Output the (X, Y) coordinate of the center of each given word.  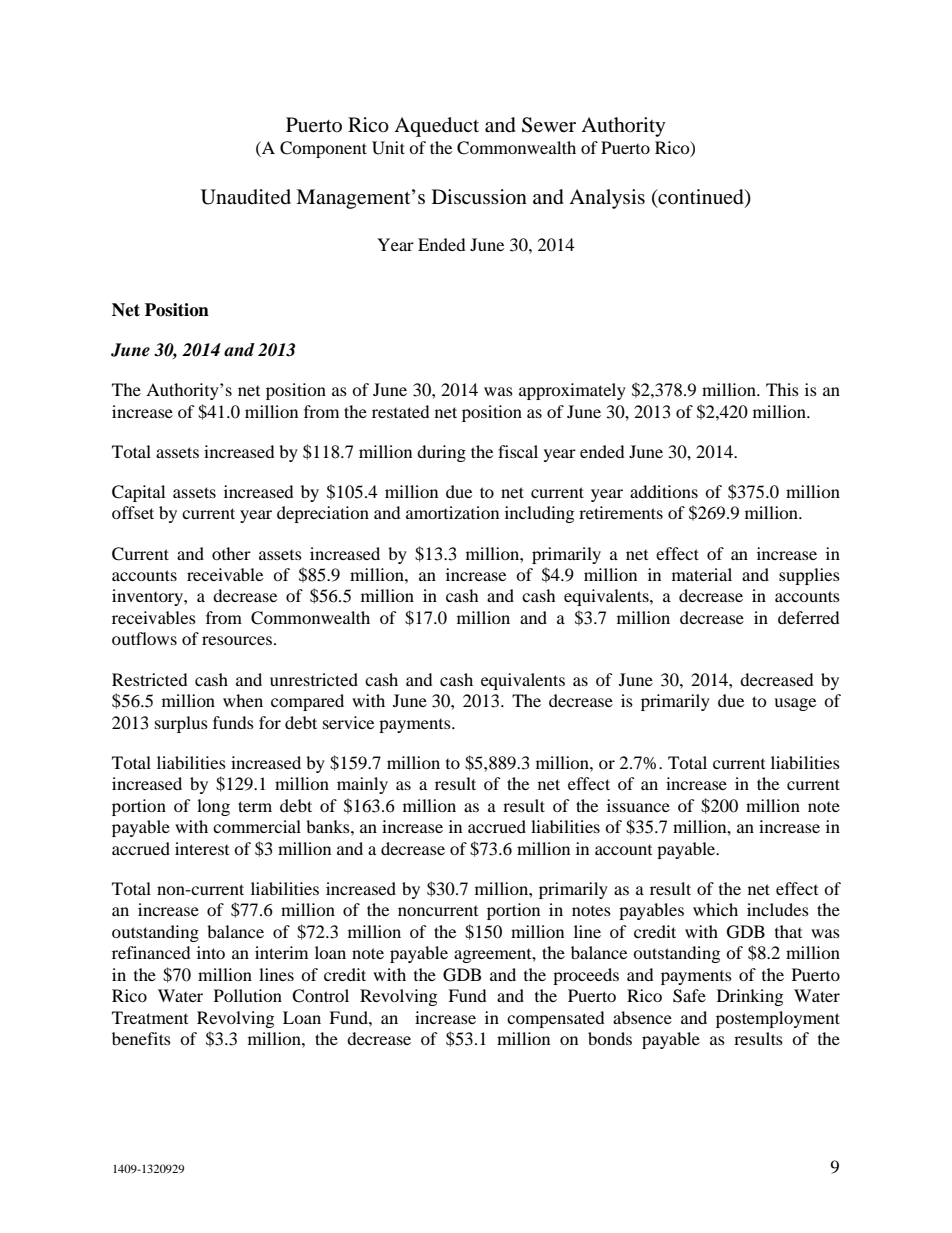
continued (701, 197)
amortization (452, 512)
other (231, 553)
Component (323, 149)
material (702, 574)
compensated (556, 1019)
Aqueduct (436, 127)
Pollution (248, 995)
